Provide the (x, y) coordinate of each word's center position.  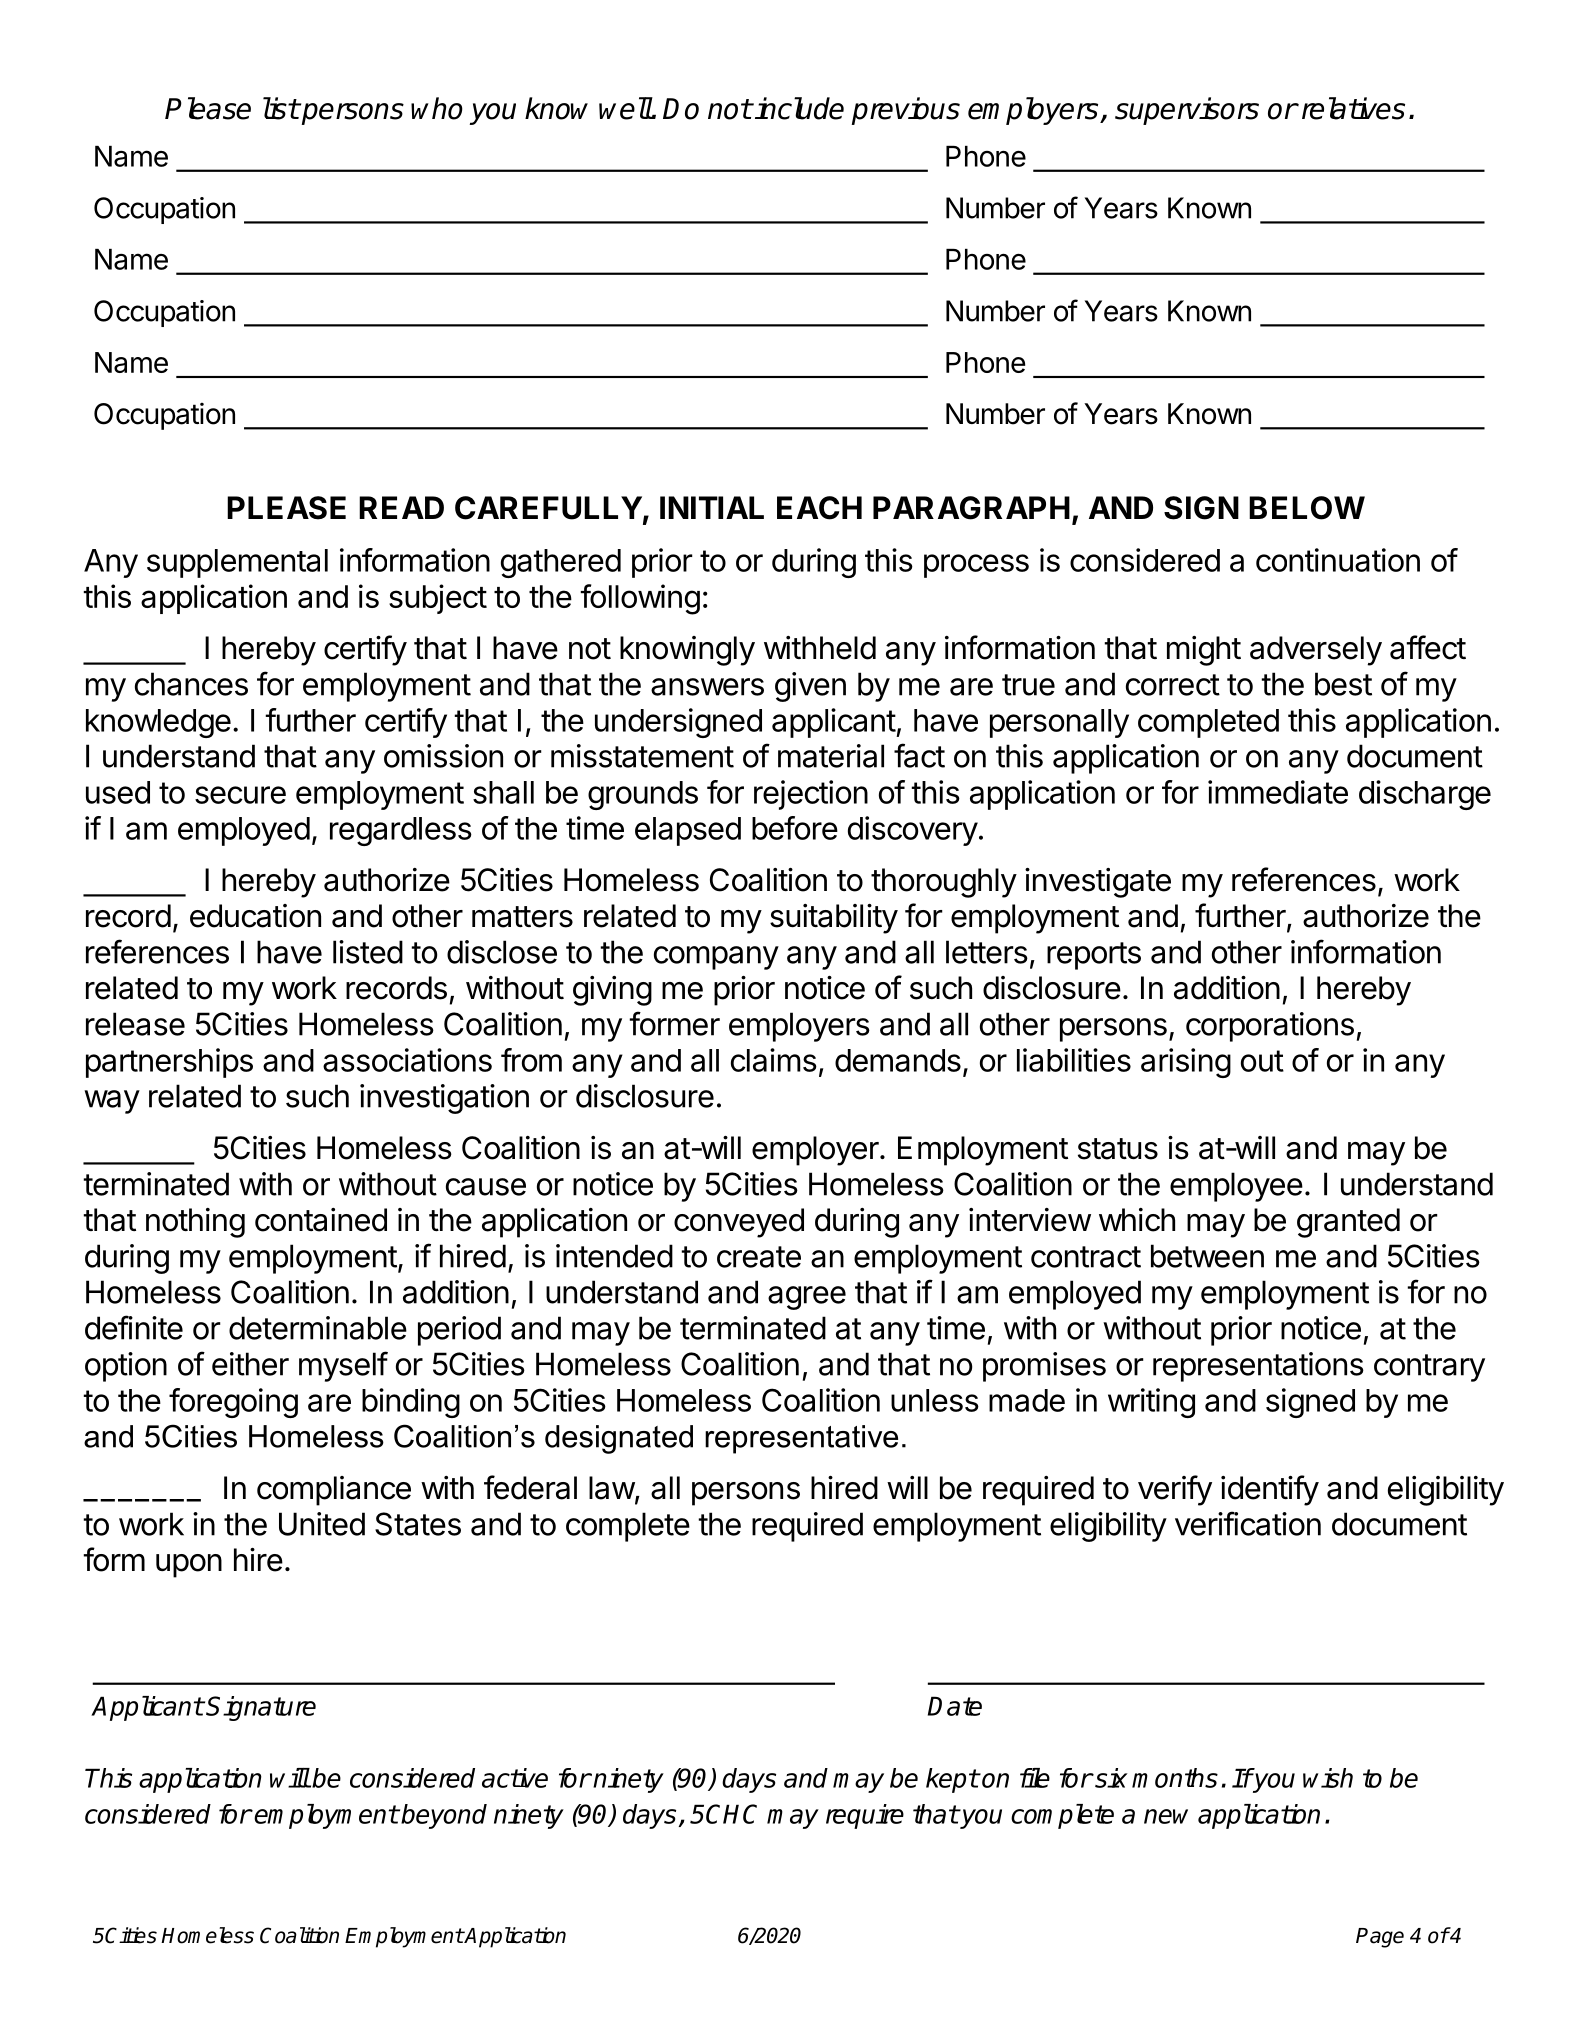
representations (1258, 1367)
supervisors (1187, 111)
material (831, 756)
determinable (318, 1328)
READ (401, 507)
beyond (444, 1816)
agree (807, 1298)
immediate (1278, 792)
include (798, 108)
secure (240, 795)
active (515, 1778)
